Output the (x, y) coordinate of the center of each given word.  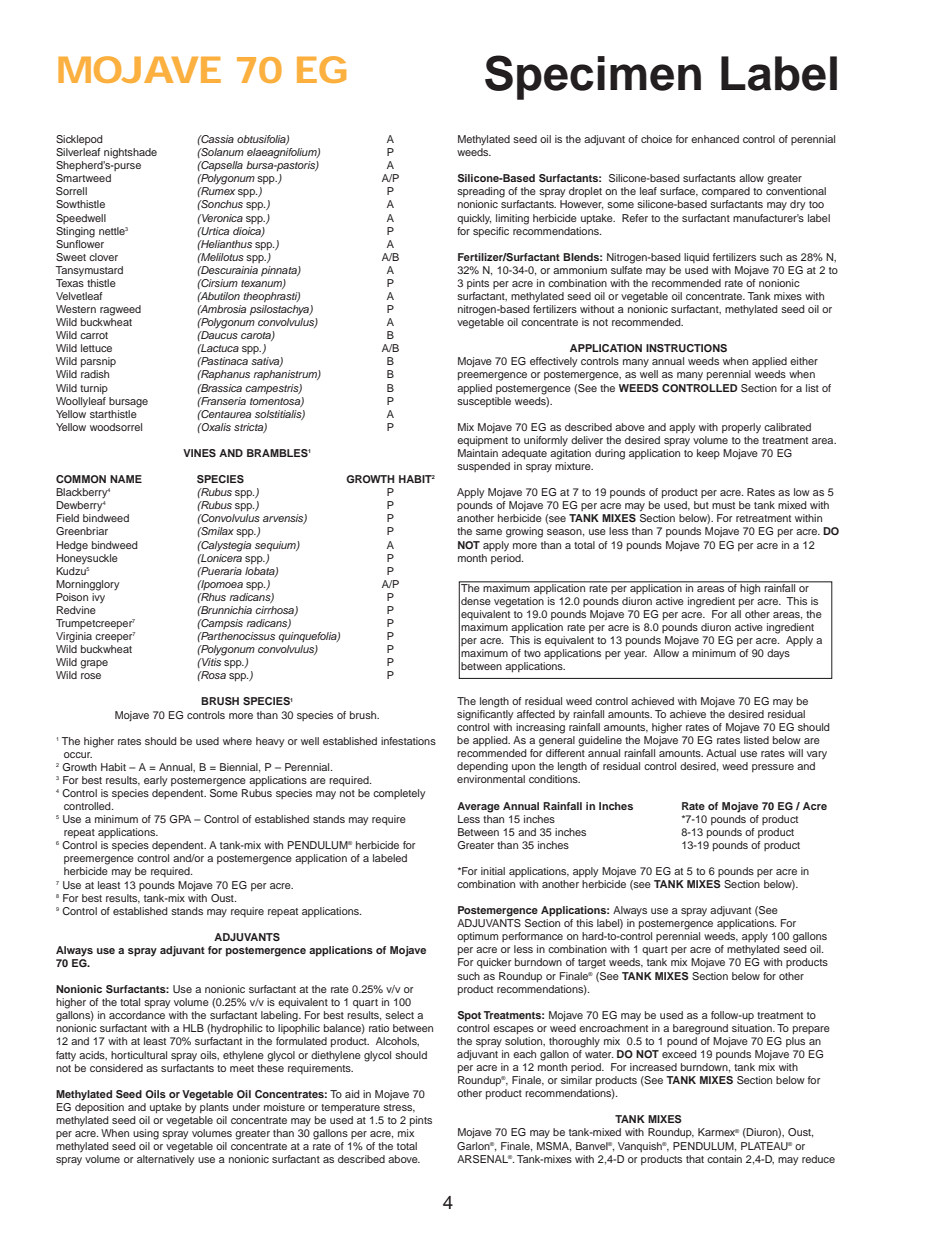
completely (399, 794)
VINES (199, 453)
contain (724, 1159)
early (155, 781)
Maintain (478, 453)
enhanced (715, 139)
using (146, 1134)
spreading (481, 192)
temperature (350, 1108)
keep (708, 454)
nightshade (130, 153)
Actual (721, 753)
